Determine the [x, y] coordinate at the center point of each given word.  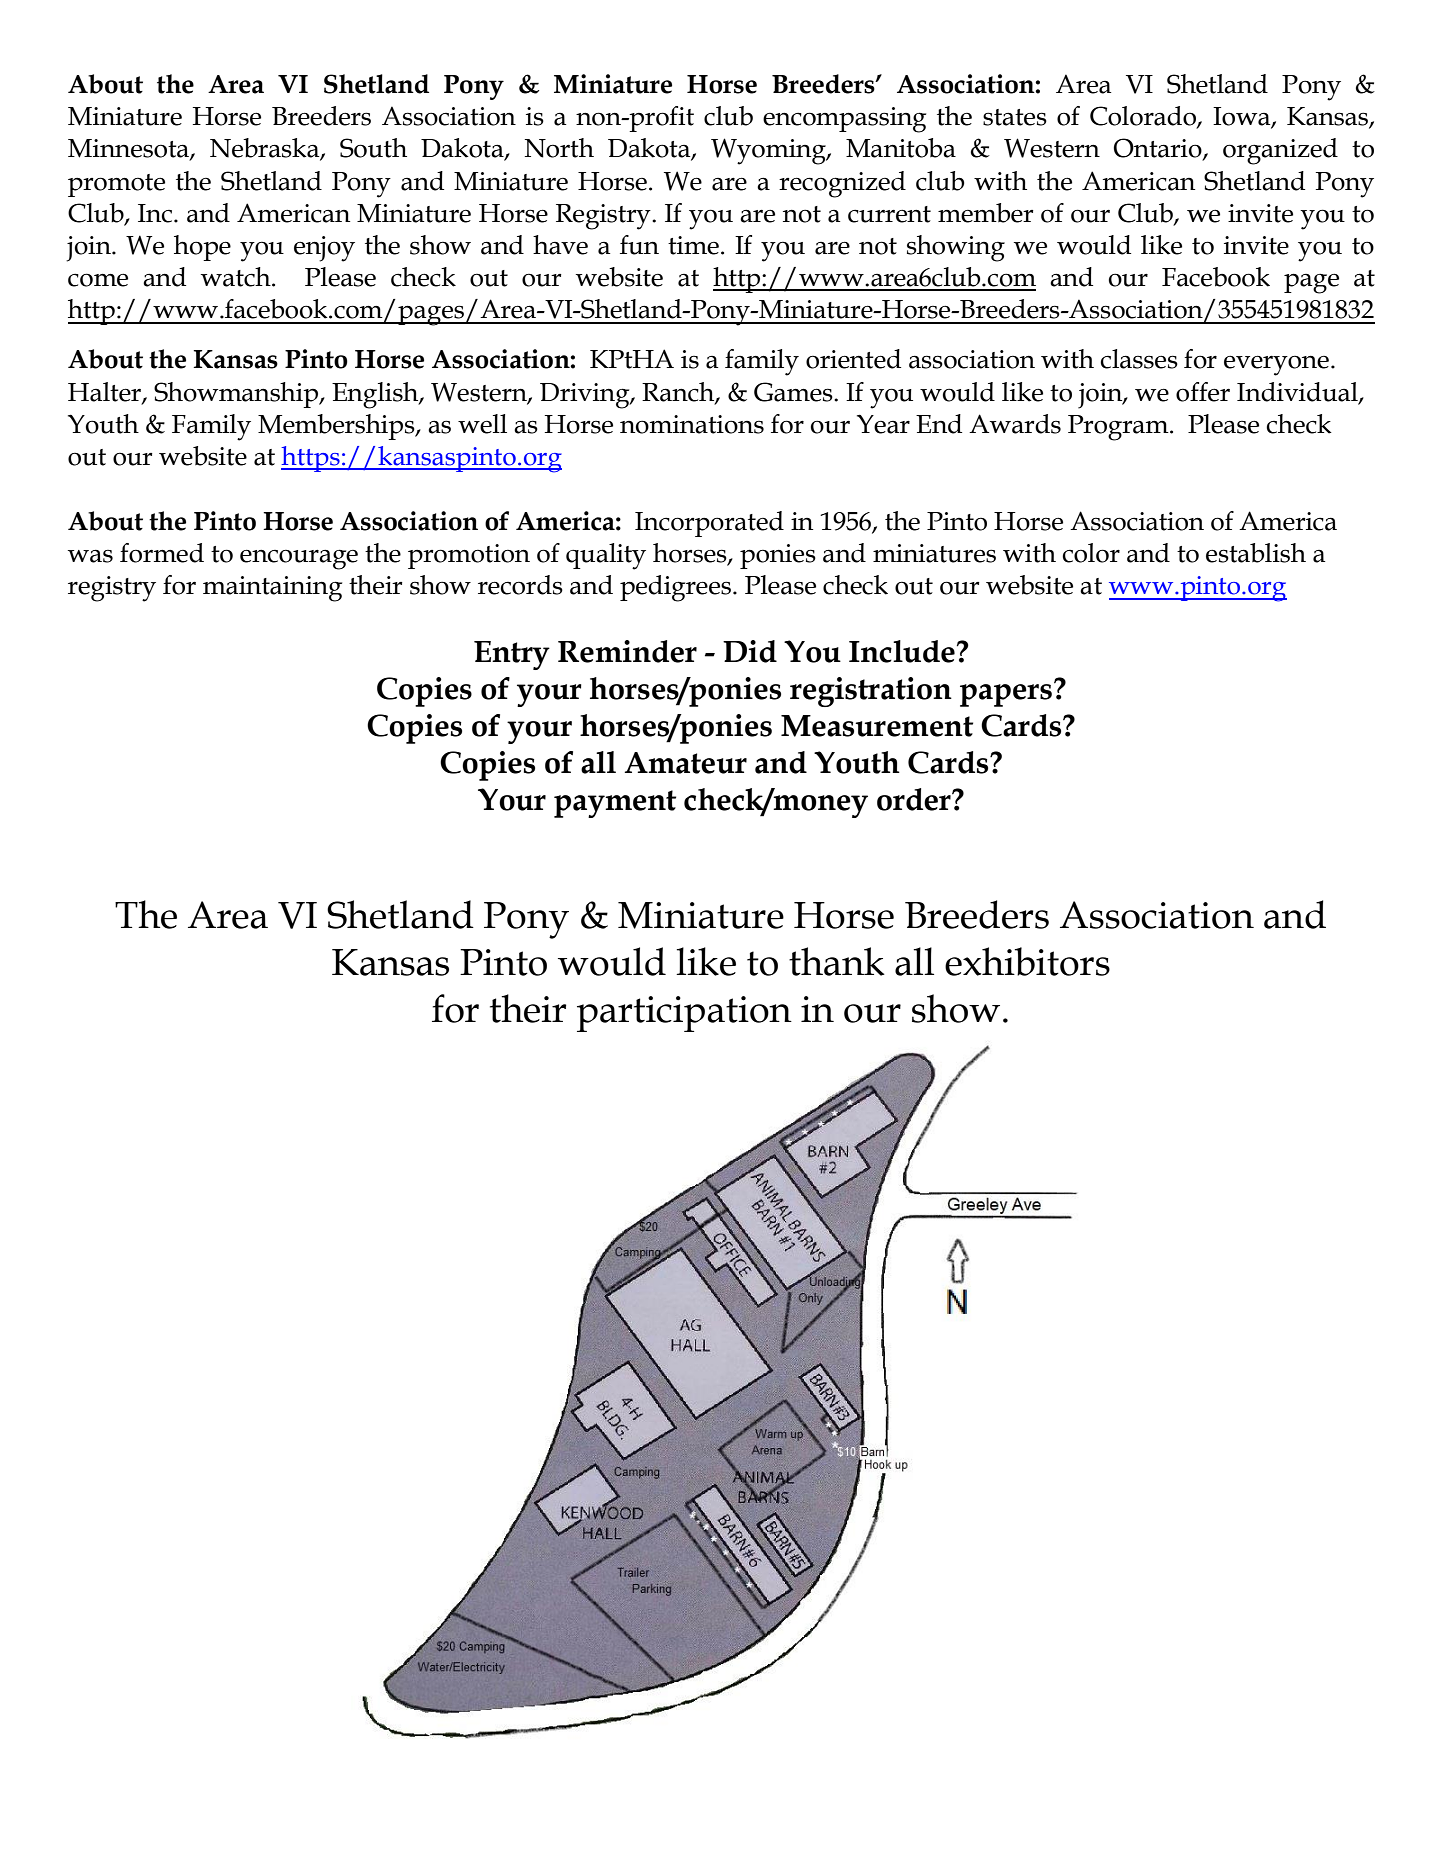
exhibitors [1027, 961]
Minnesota [129, 149]
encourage [299, 559]
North [559, 148]
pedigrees [675, 588]
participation [684, 1014]
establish [1256, 553]
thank [837, 961]
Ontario [1159, 149]
